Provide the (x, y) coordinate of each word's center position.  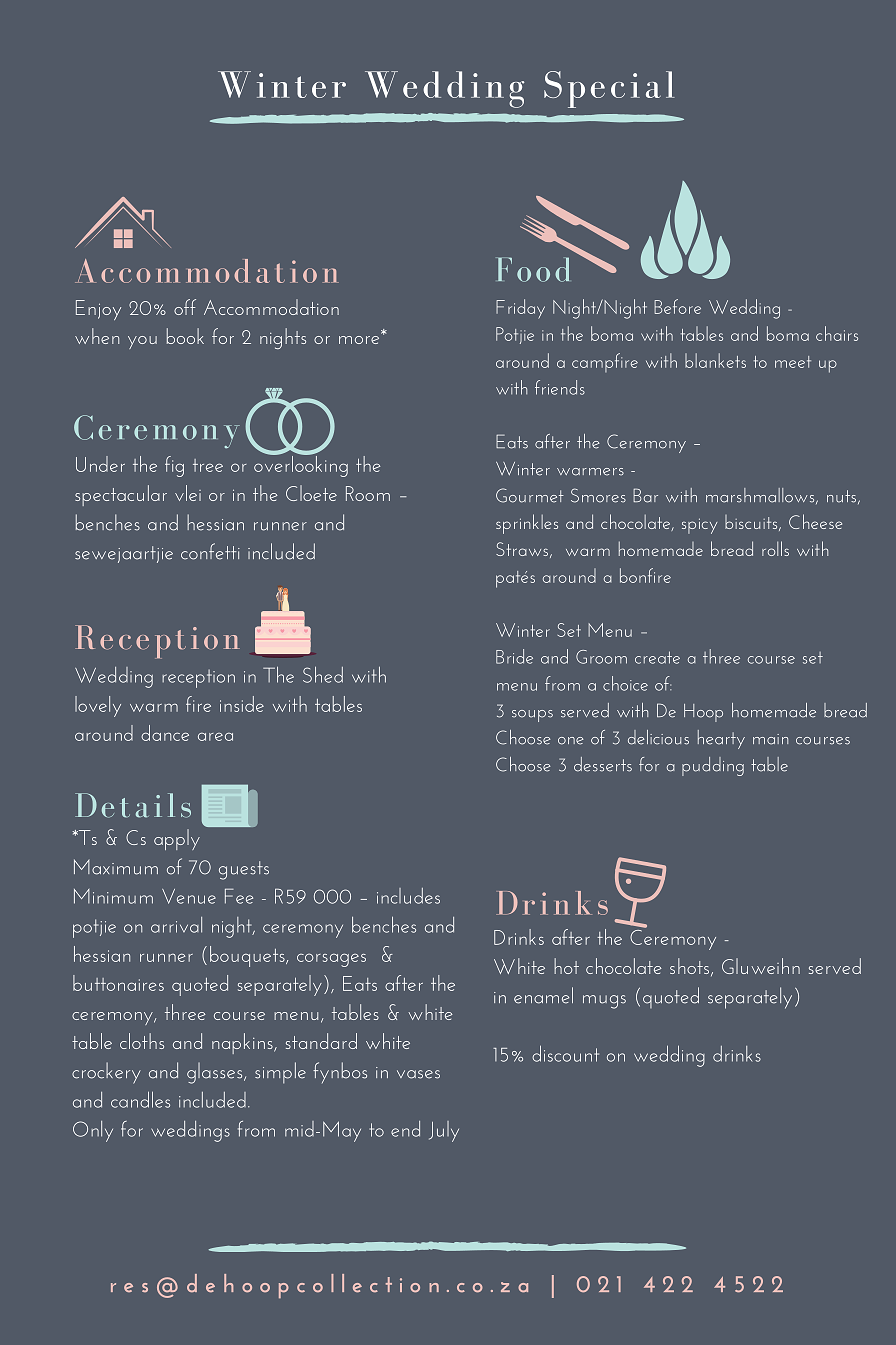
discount (565, 1053)
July (444, 1131)
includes (408, 896)
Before (677, 306)
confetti (210, 551)
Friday (520, 309)
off (185, 307)
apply (177, 839)
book (185, 336)
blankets (715, 360)
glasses (216, 1073)
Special (609, 89)
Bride (514, 656)
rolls (775, 548)
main (770, 739)
